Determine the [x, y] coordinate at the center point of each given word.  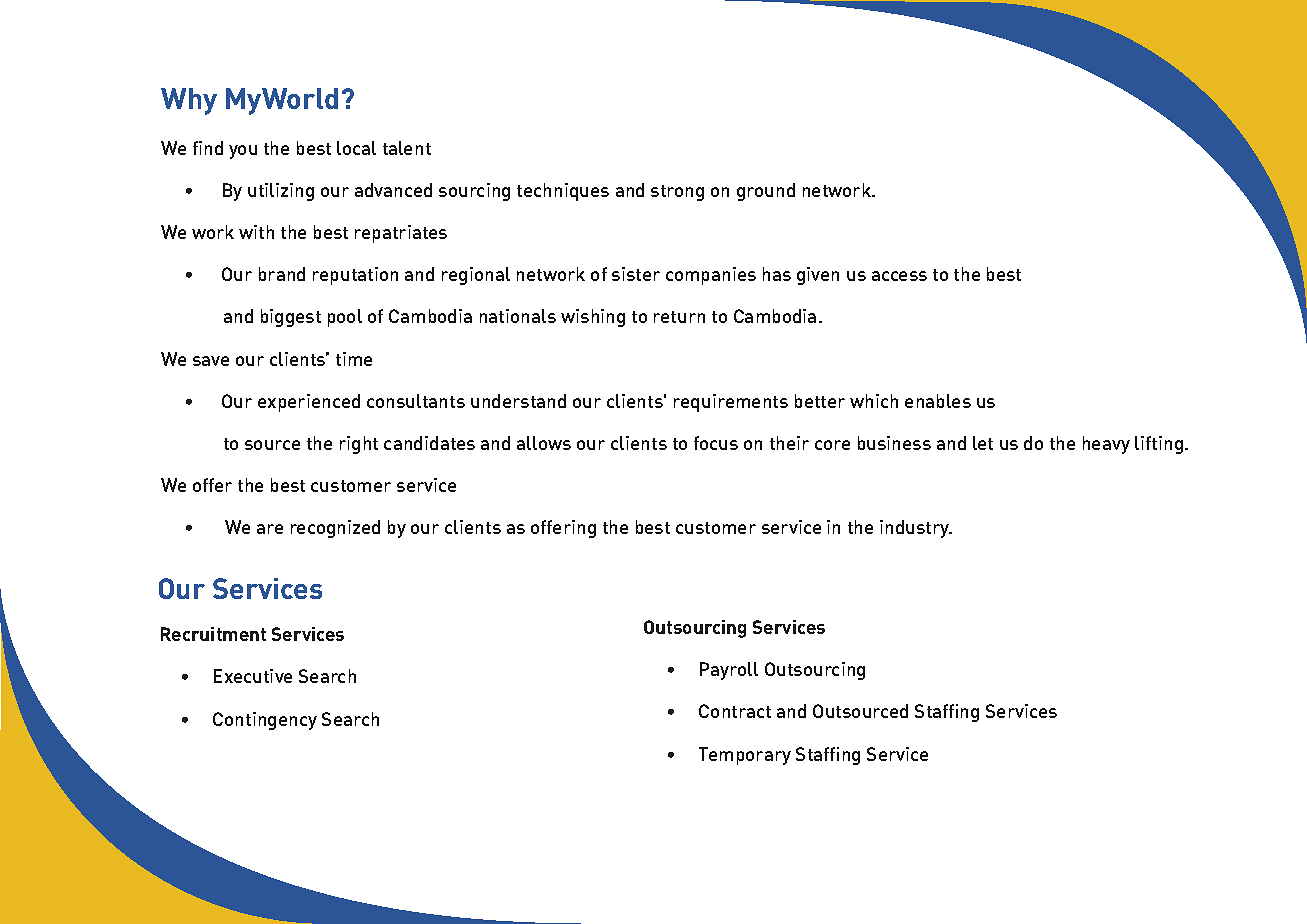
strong [677, 193]
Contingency [265, 721]
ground [766, 192]
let [983, 443]
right [359, 445]
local [356, 148]
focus [716, 443]
